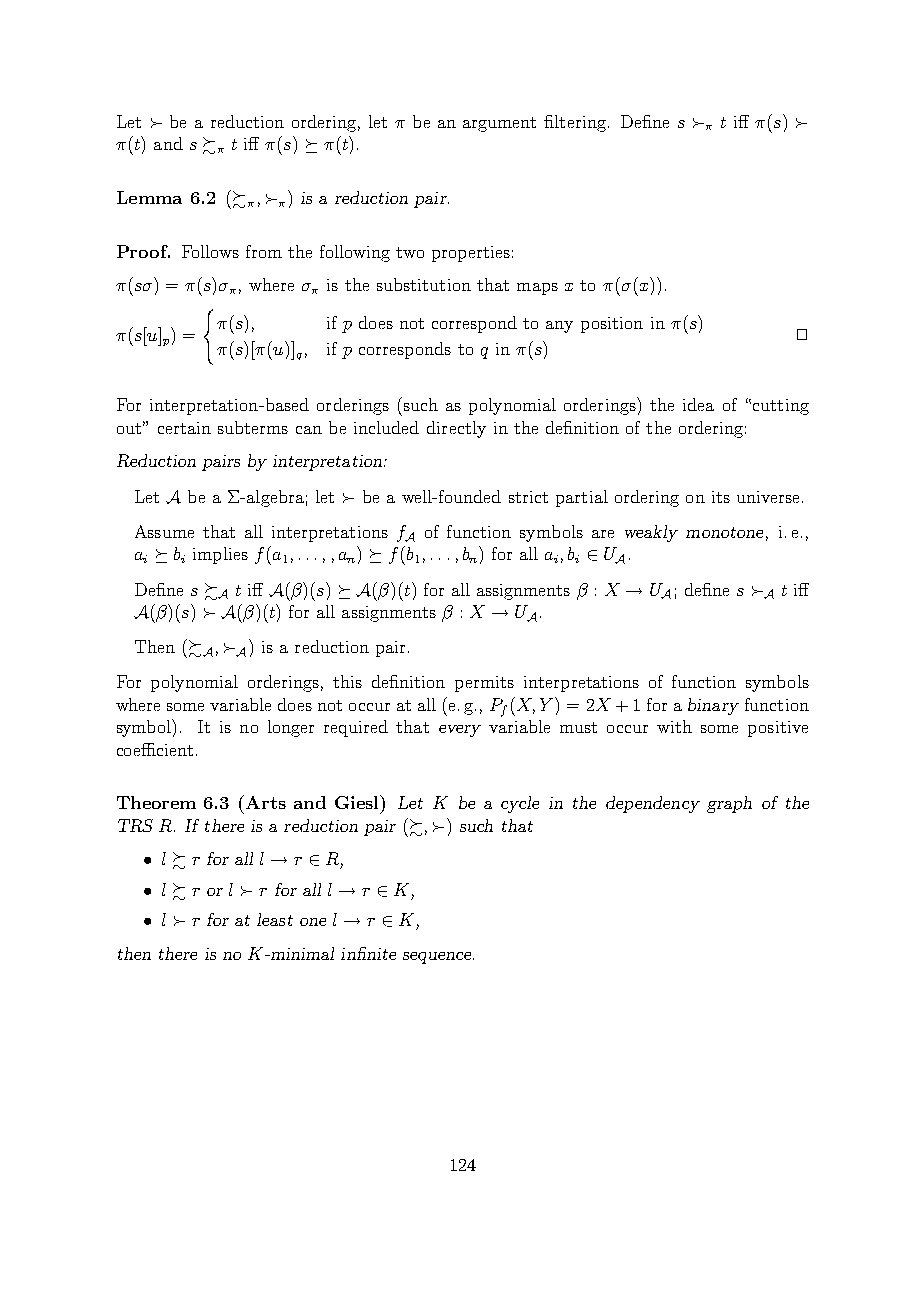 This screenshot has width=924, height=1308. What do you see at coordinates (155, 749) in the screenshot?
I see `coefficient` at bounding box center [155, 749].
